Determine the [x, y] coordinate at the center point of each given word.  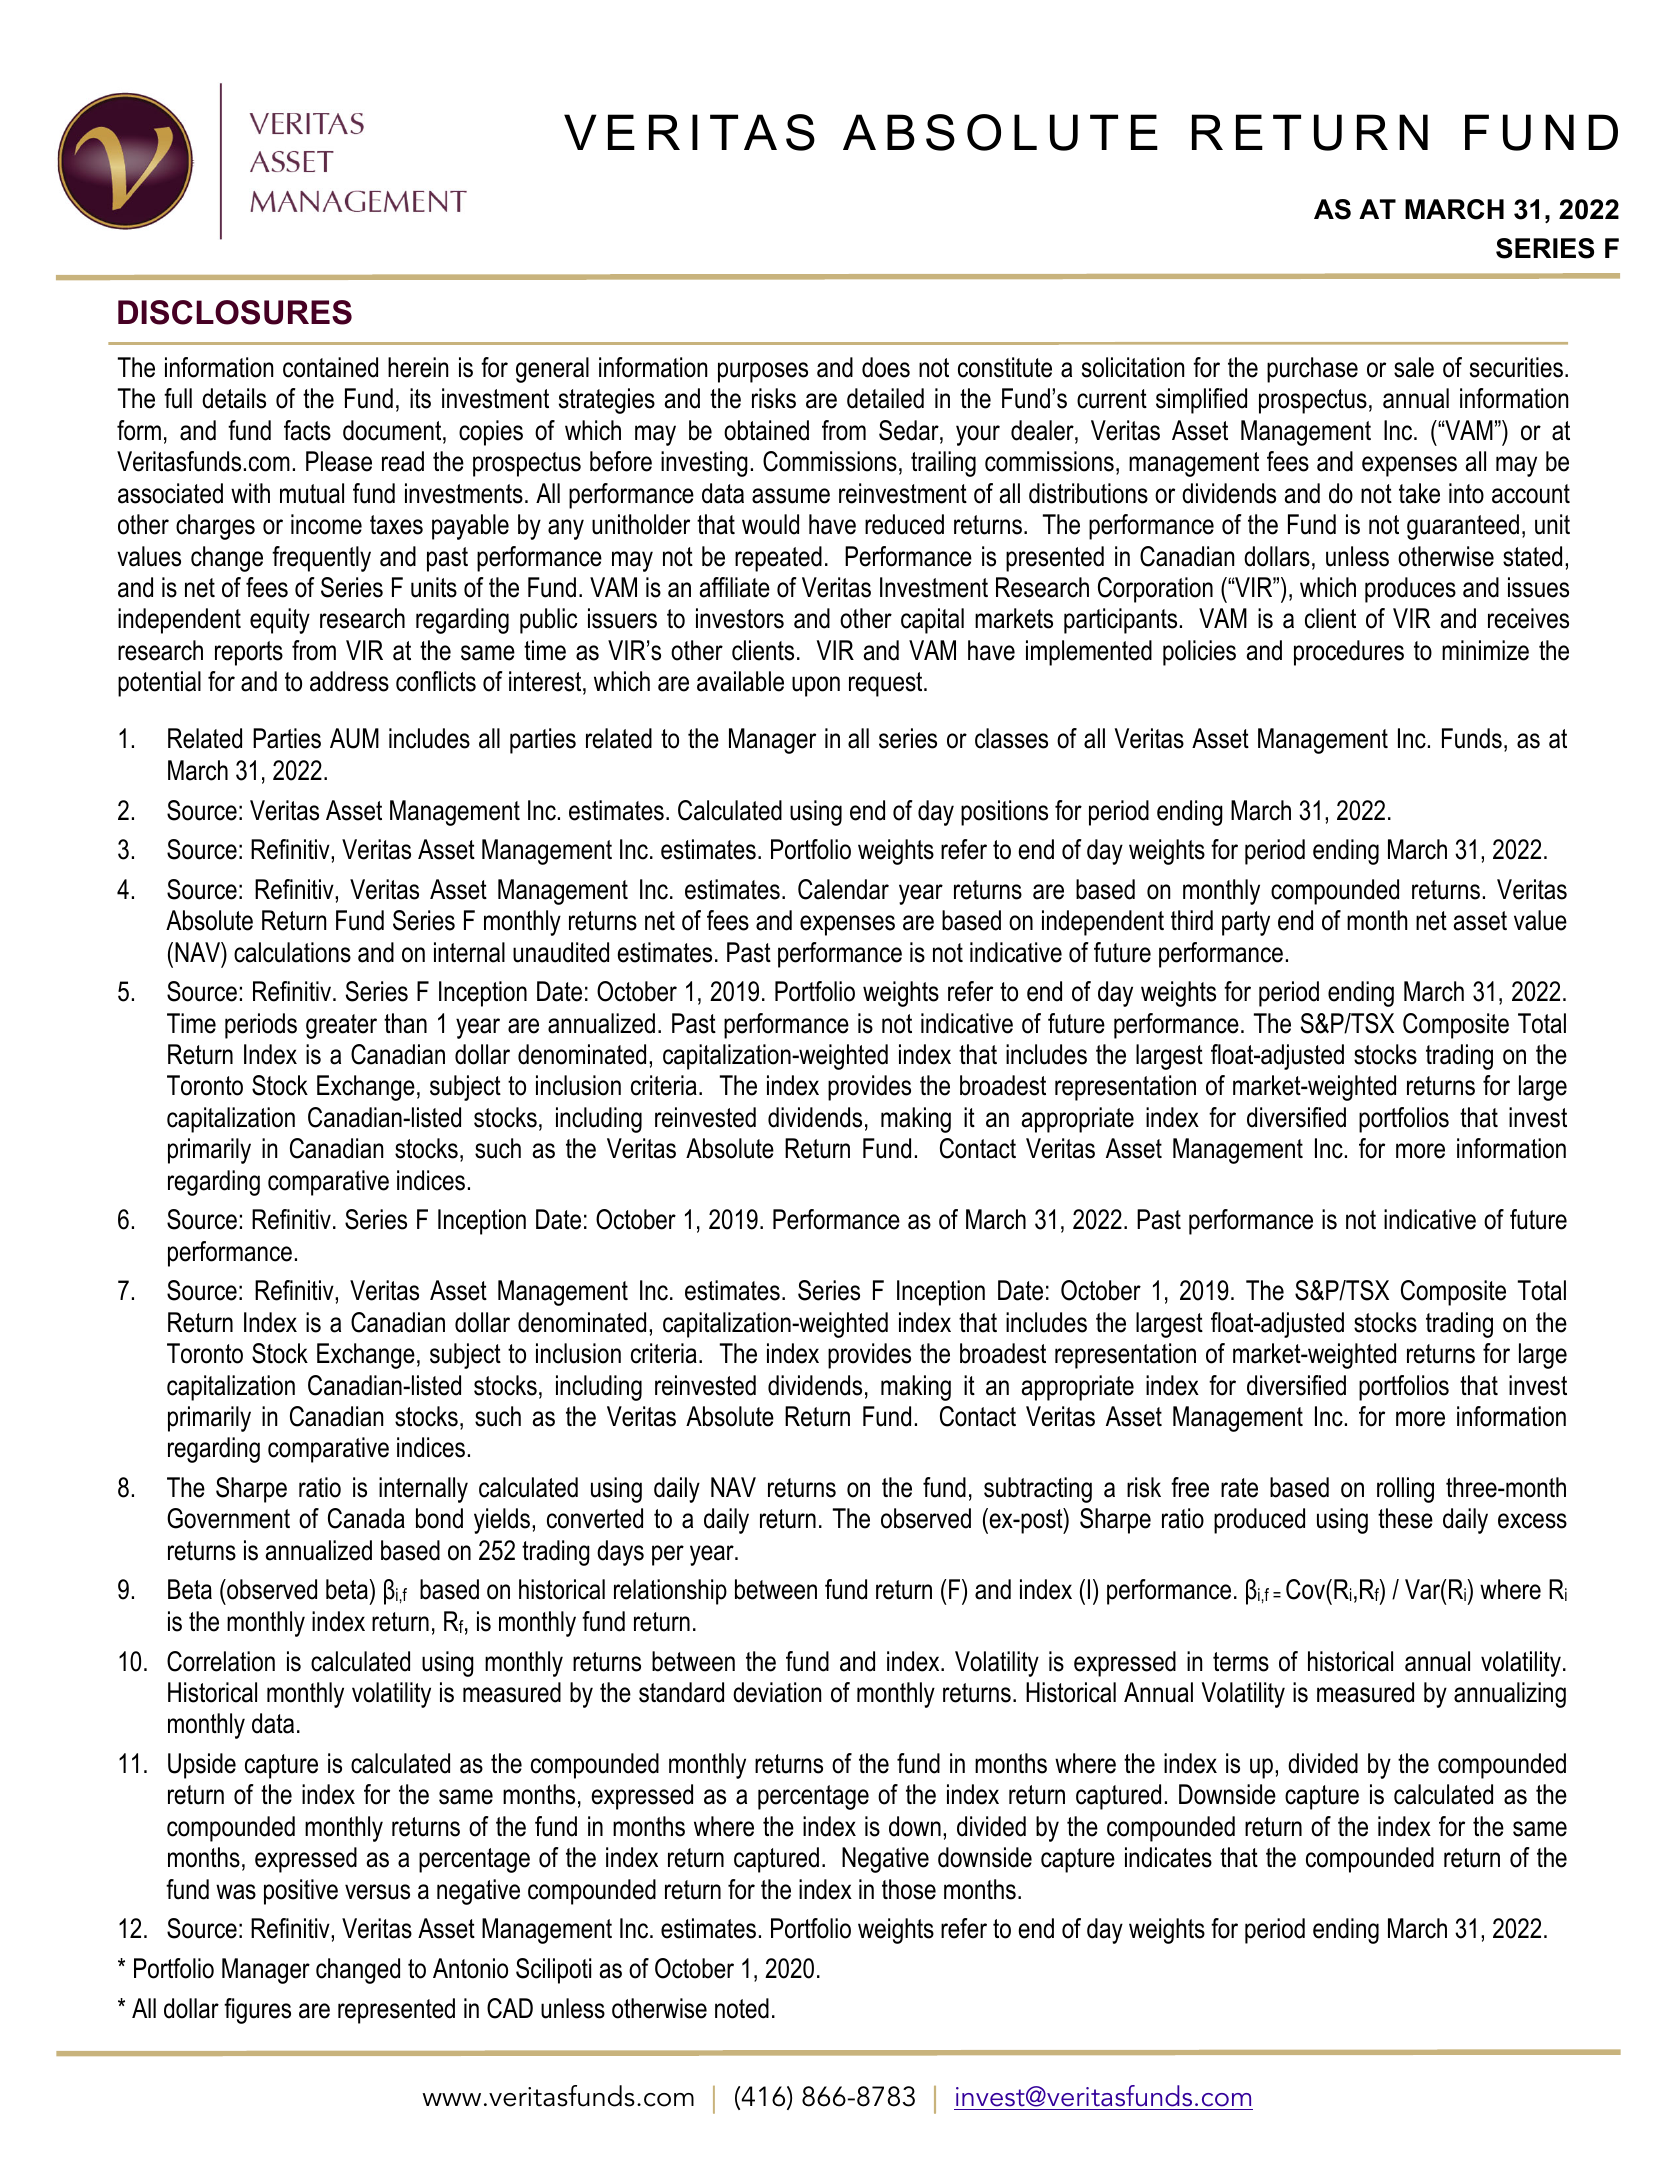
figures [257, 2011]
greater [341, 1026]
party [1246, 923]
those [909, 1889]
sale [1414, 367]
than [405, 1023]
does [886, 367]
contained [330, 367]
